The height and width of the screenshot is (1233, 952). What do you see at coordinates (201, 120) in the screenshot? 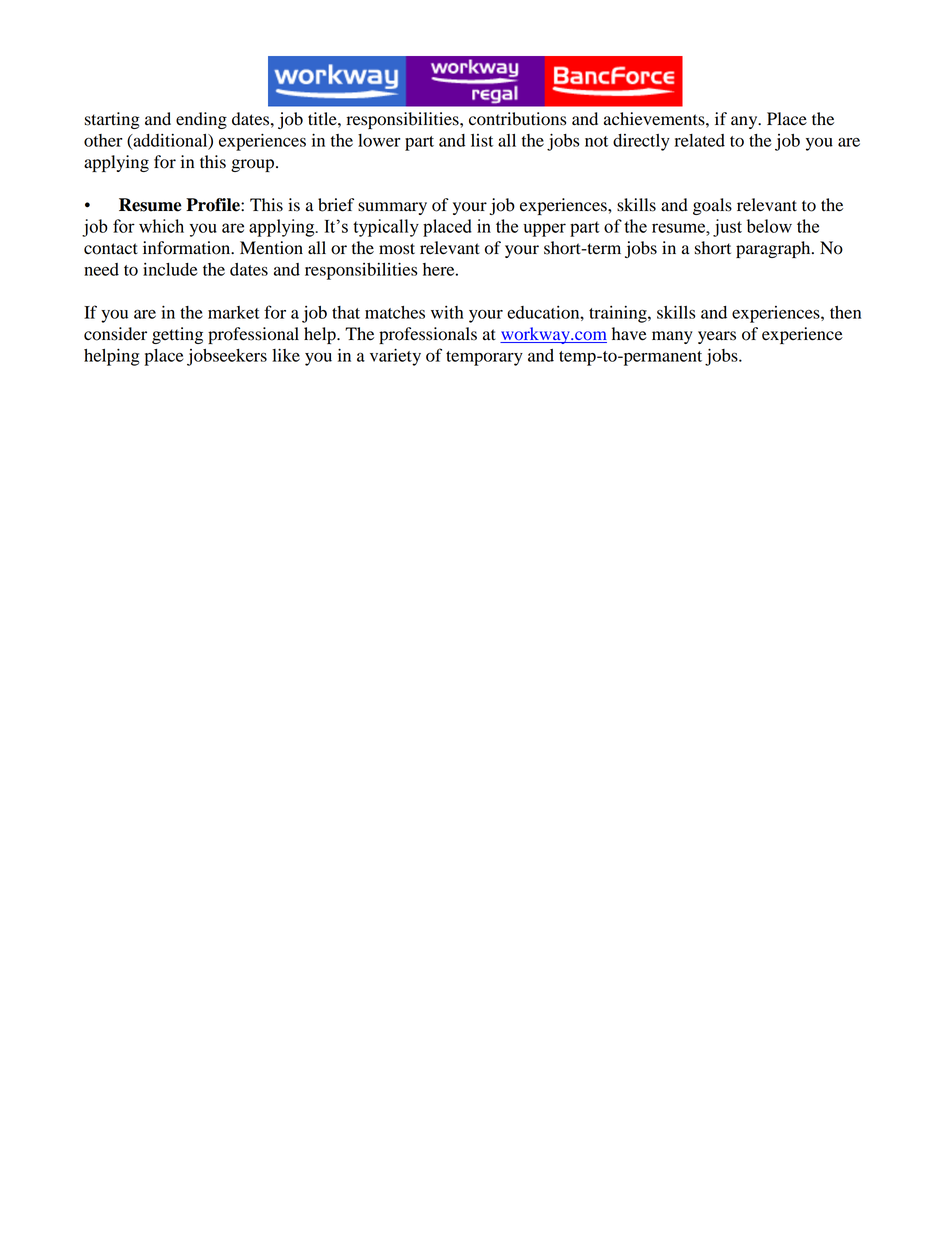
I see `ending` at bounding box center [201, 120].
